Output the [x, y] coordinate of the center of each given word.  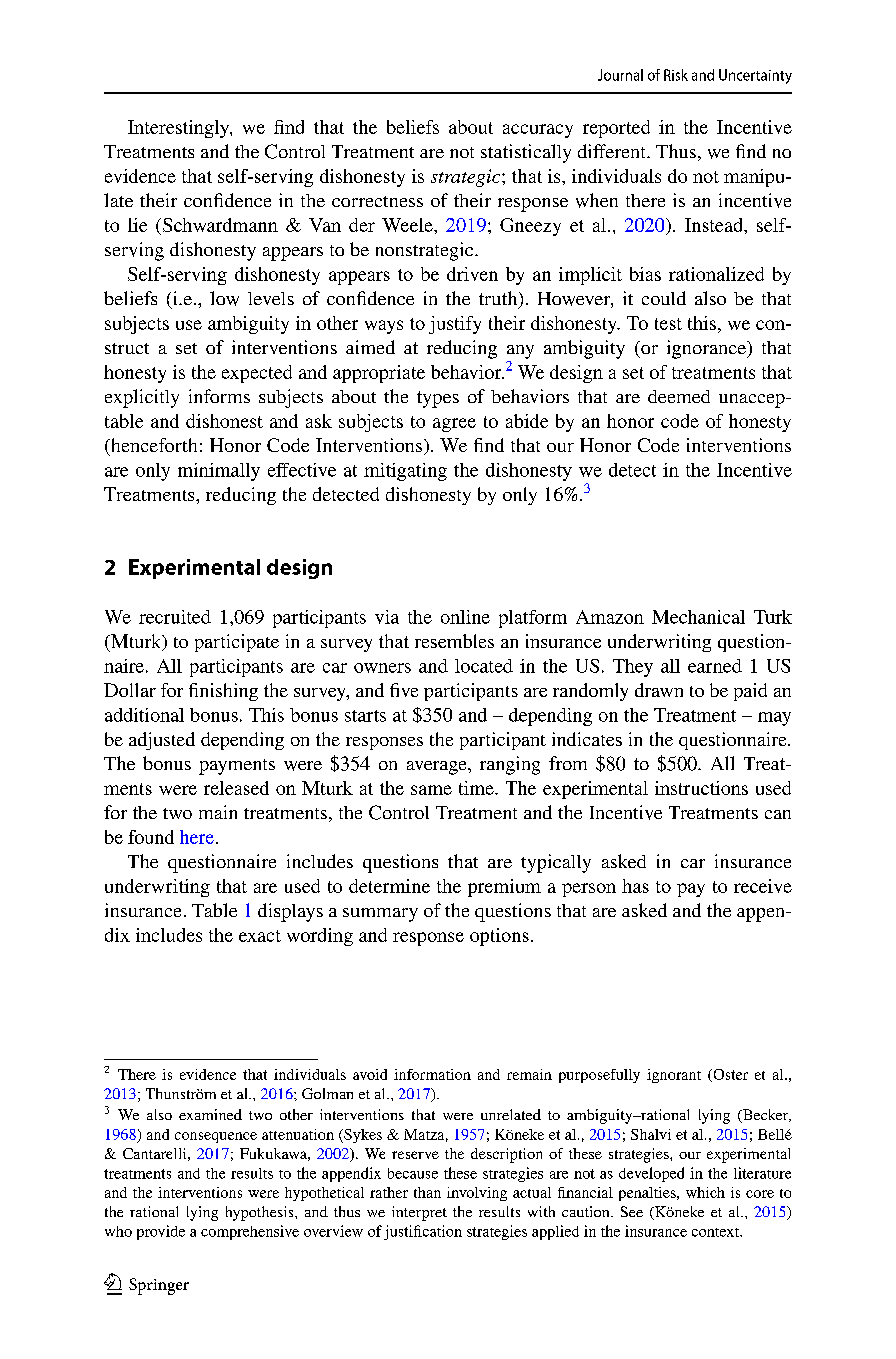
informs [219, 396]
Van [325, 225]
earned [715, 666]
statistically [526, 153]
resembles [454, 641]
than [427, 1192]
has [635, 886]
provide [161, 1232]
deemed [679, 396]
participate [237, 643]
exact [260, 936]
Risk [676, 75]
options [499, 937]
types [438, 399]
